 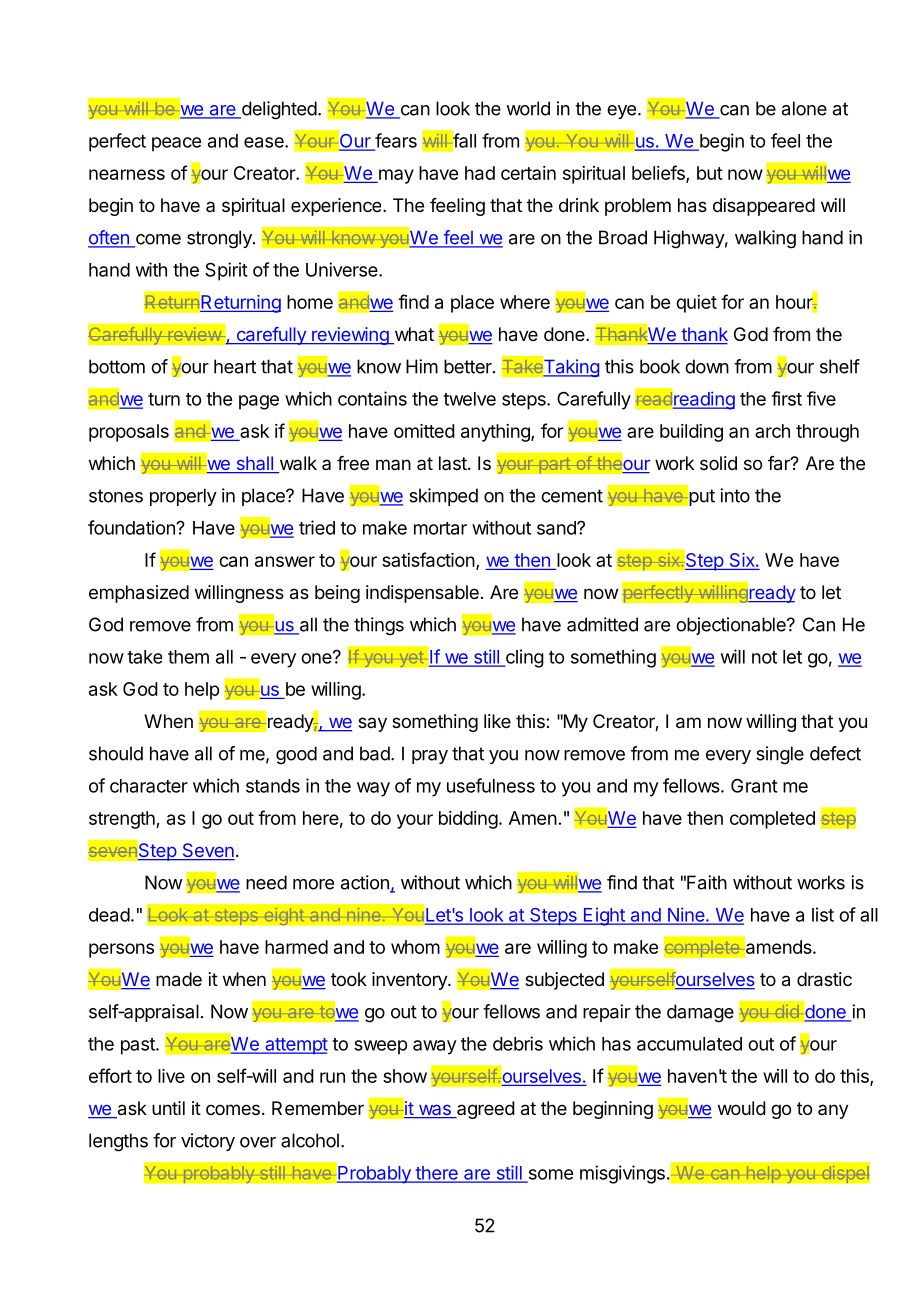 What do you see at coordinates (735, 495) in the screenshot?
I see `into` at bounding box center [735, 495].
